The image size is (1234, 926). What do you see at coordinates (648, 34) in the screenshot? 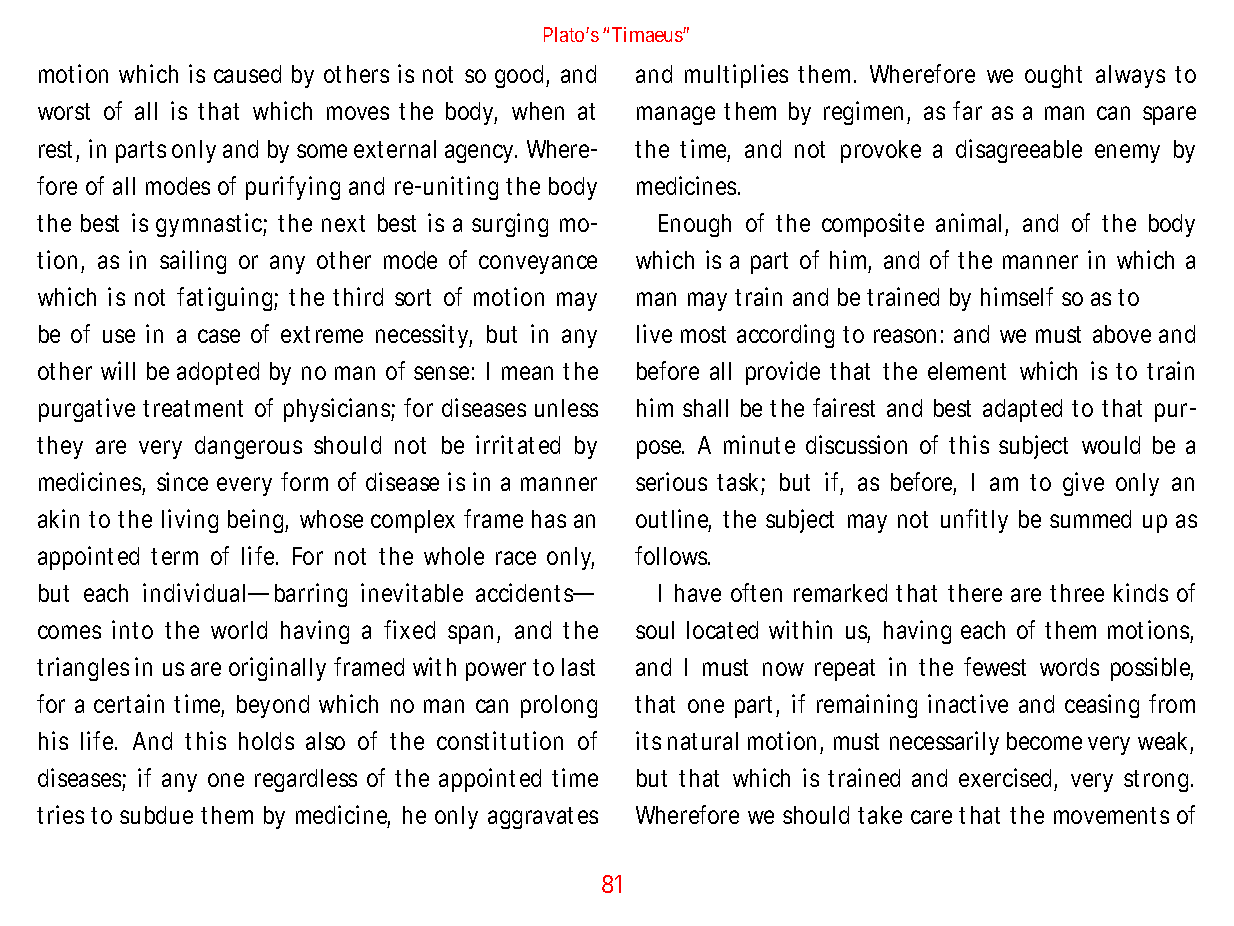
I see `Timaeus` at bounding box center [648, 34].
